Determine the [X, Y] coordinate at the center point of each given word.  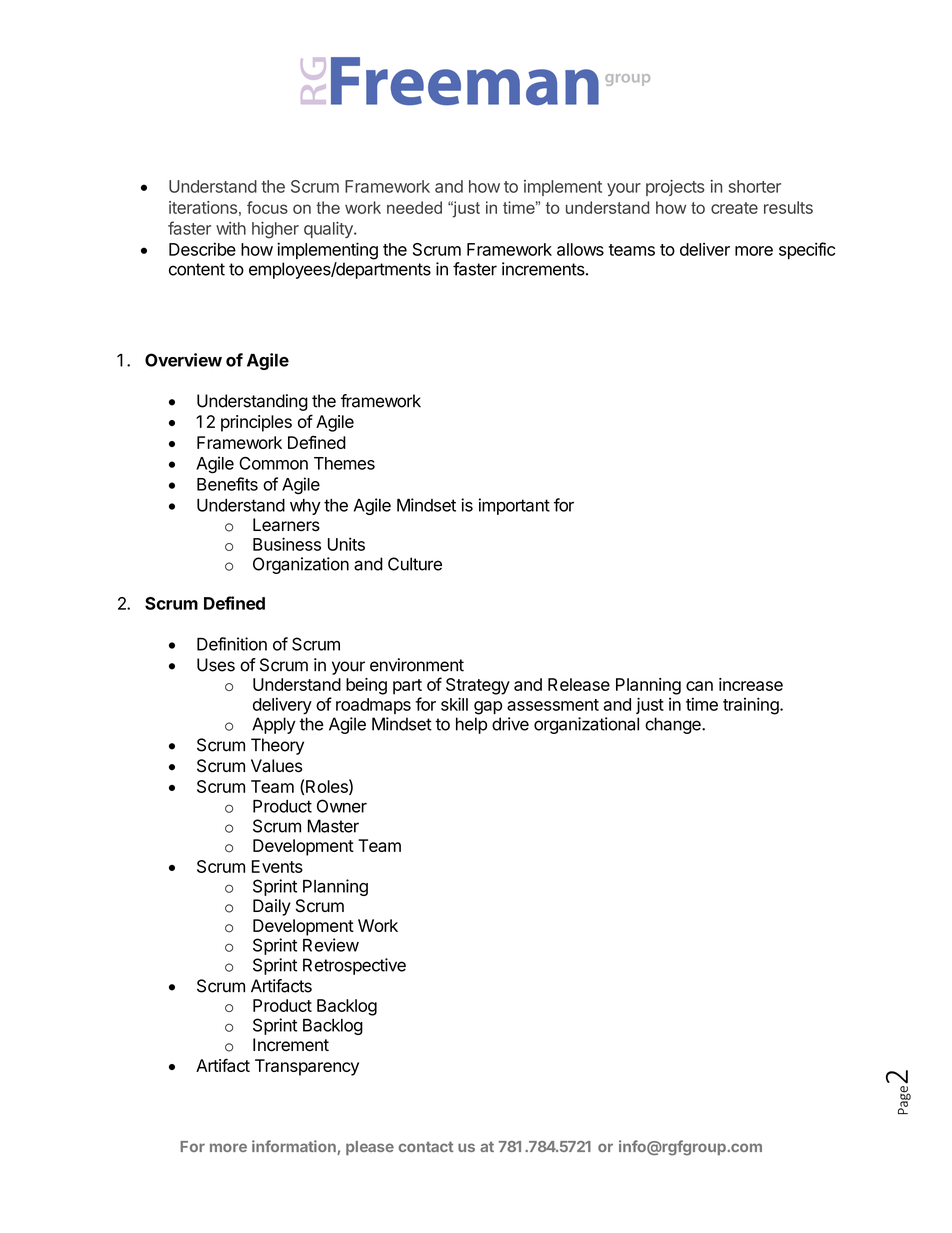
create [734, 208]
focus [267, 207]
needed [414, 207]
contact [425, 1146]
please [370, 1148]
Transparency [307, 1067]
